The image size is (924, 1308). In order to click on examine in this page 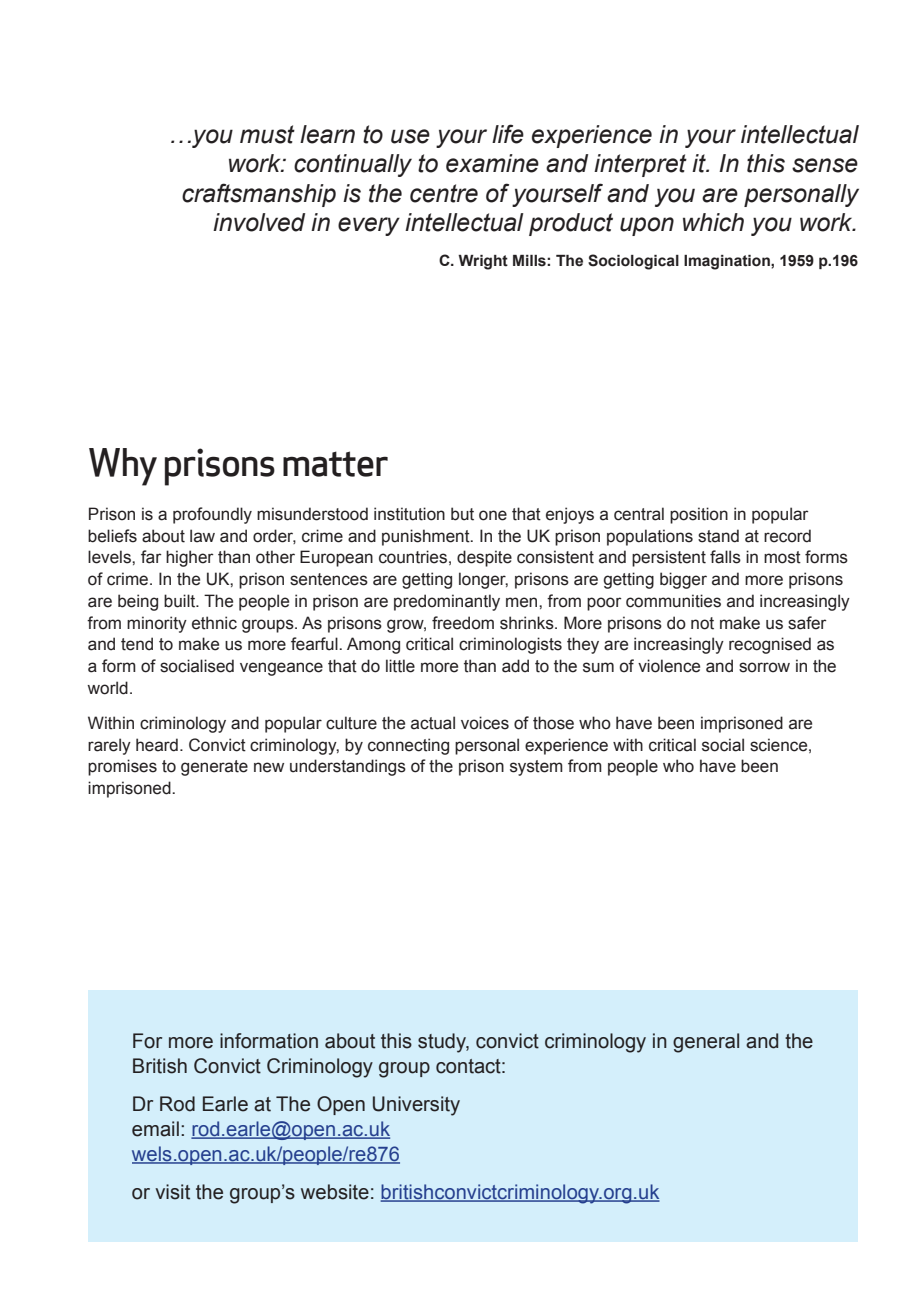, I will do `click(492, 163)`.
